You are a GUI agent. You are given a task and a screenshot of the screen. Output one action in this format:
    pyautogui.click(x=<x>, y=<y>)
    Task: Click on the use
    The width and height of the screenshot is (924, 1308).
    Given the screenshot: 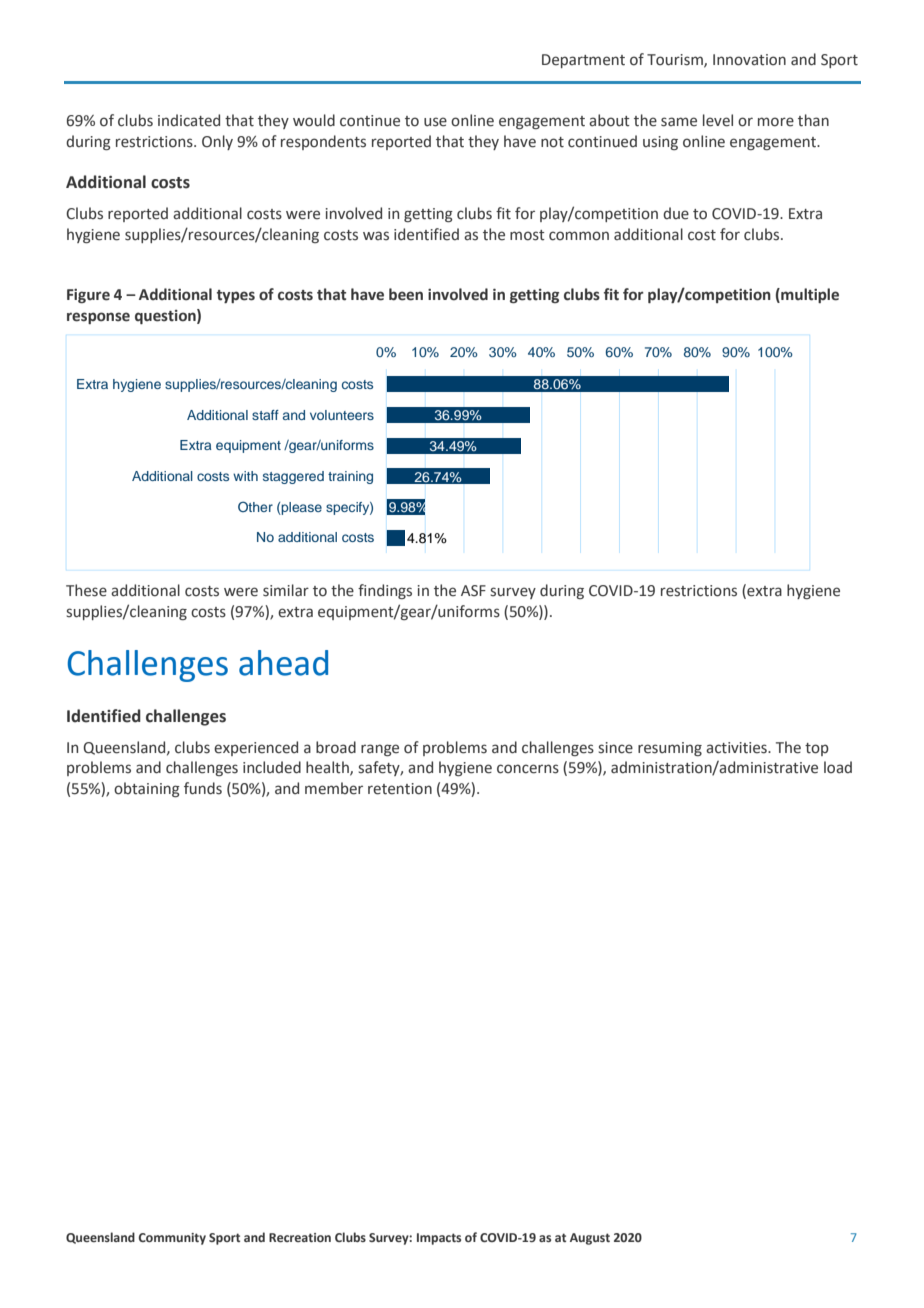 What is the action you would take?
    pyautogui.click(x=435, y=122)
